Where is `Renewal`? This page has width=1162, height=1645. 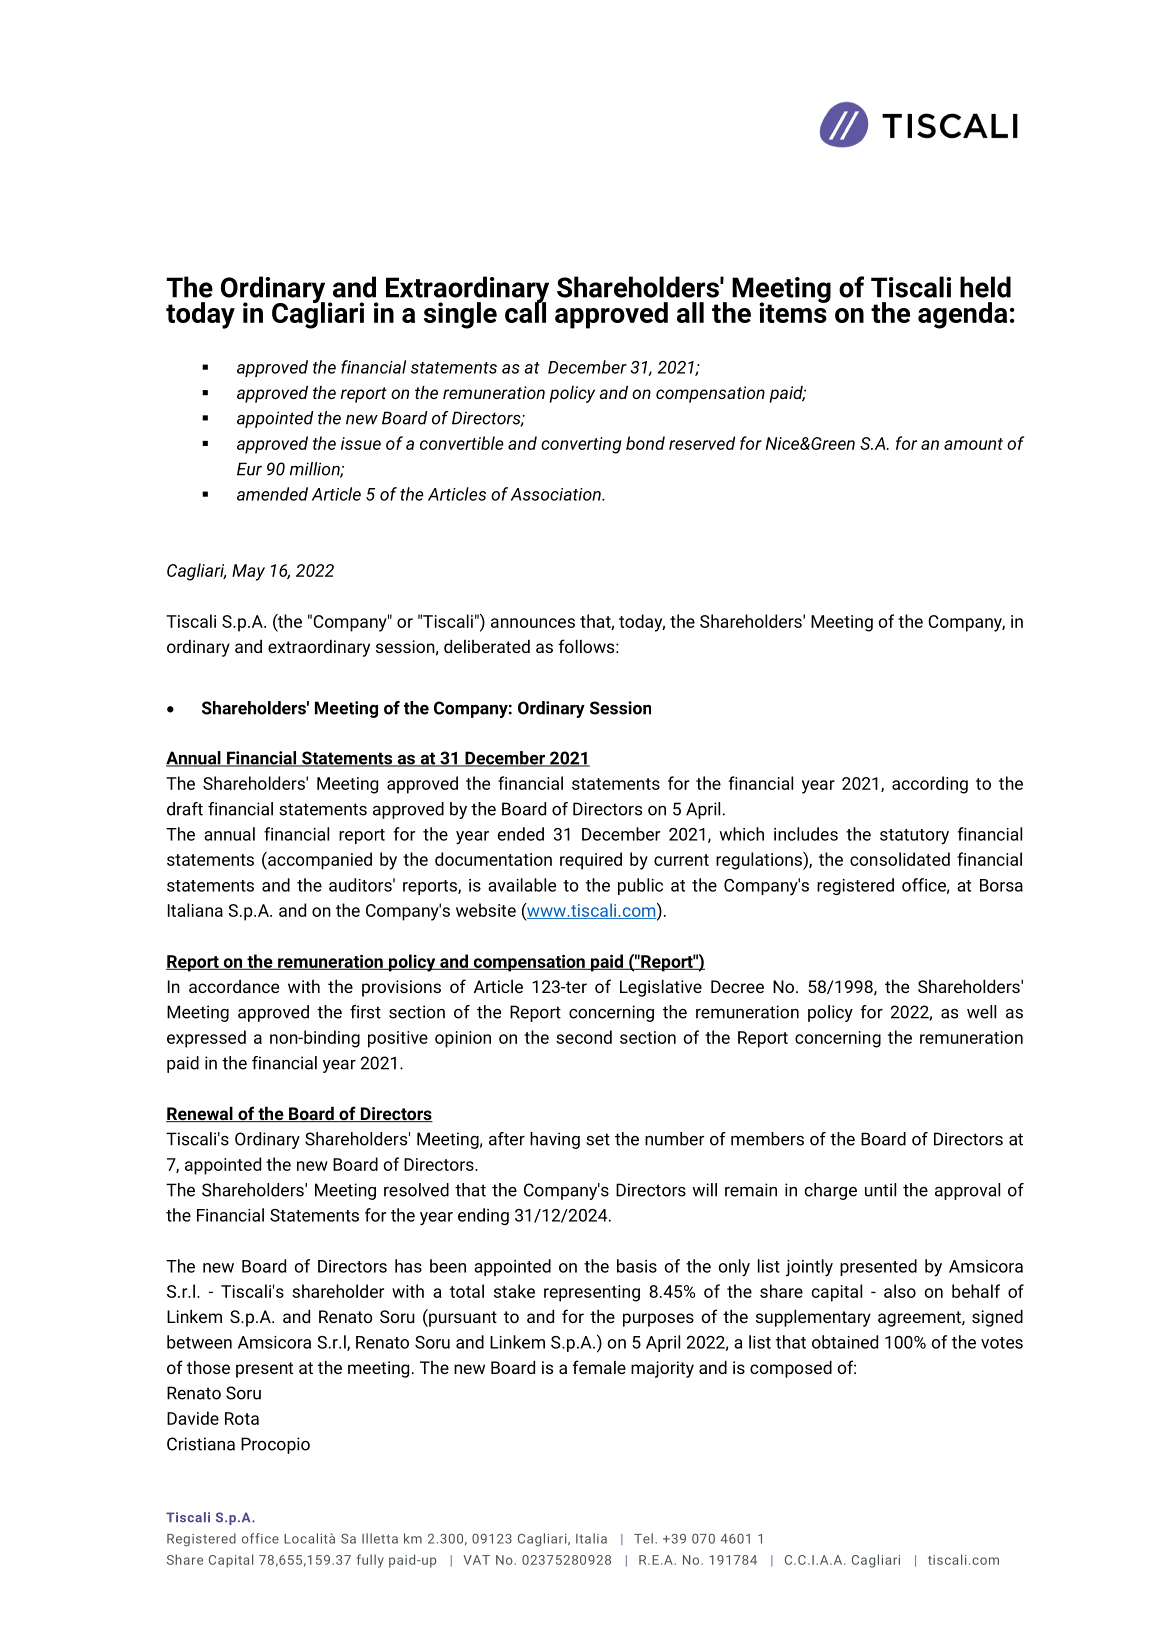 Renewal is located at coordinates (200, 1114).
